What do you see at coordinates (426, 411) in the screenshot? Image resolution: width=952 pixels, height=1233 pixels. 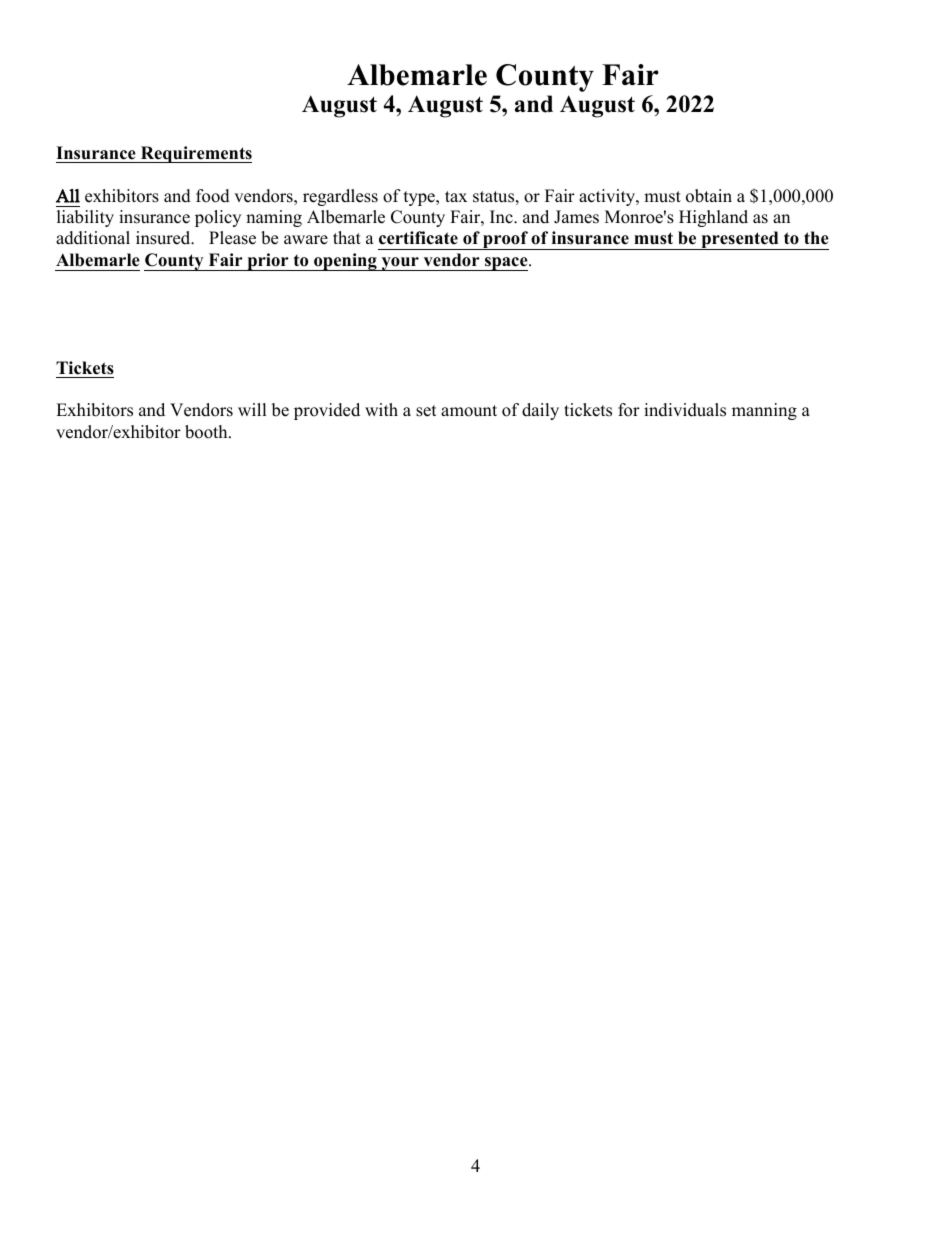 I see `set` at bounding box center [426, 411].
